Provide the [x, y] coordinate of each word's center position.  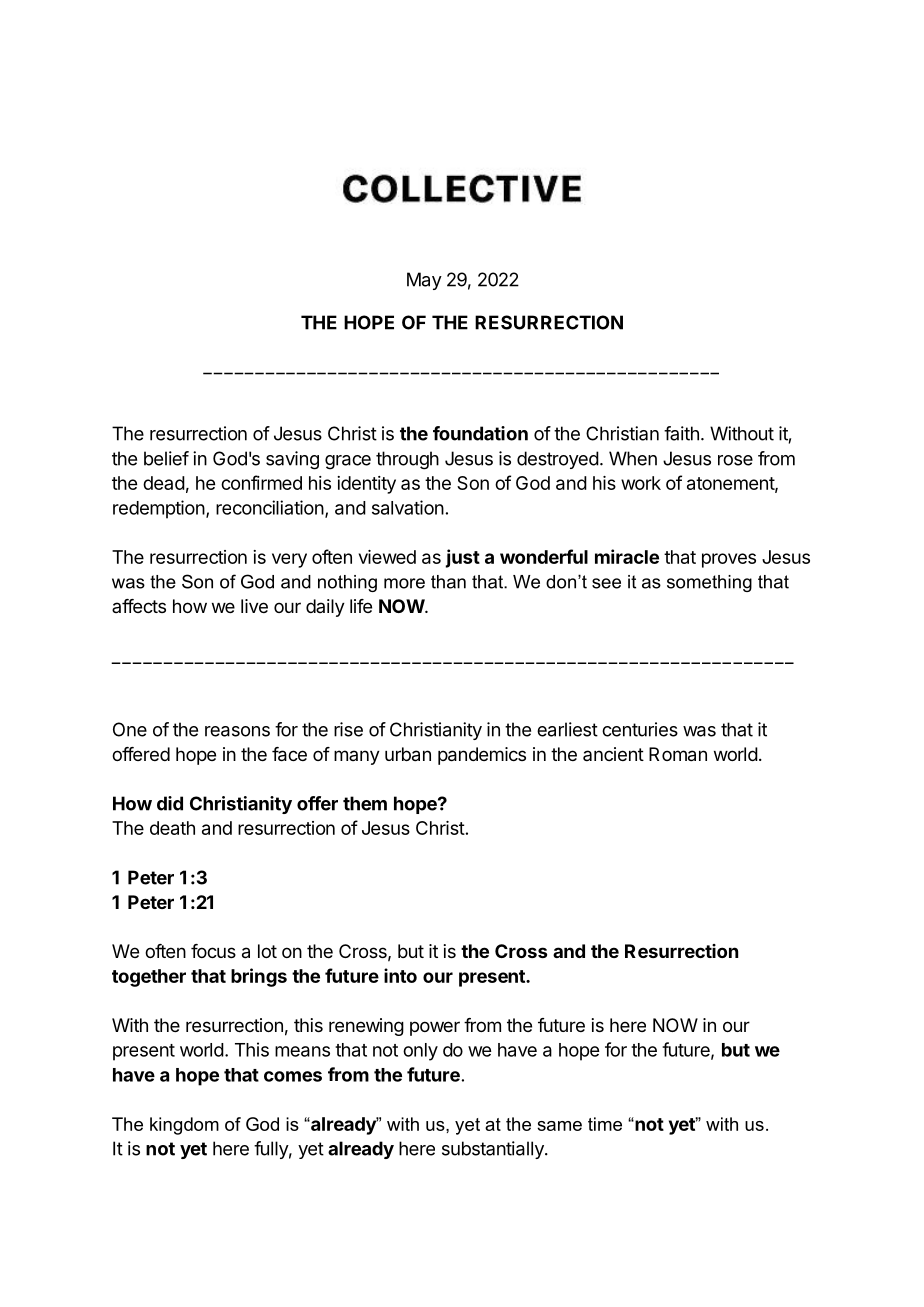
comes [293, 1076]
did [170, 803]
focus [213, 951]
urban [408, 754]
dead [164, 483]
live [254, 606]
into [400, 975]
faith [681, 433]
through [407, 460]
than [448, 582]
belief [166, 458]
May [424, 281]
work [641, 483]
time [605, 1124]
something [709, 583]
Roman [678, 754]
